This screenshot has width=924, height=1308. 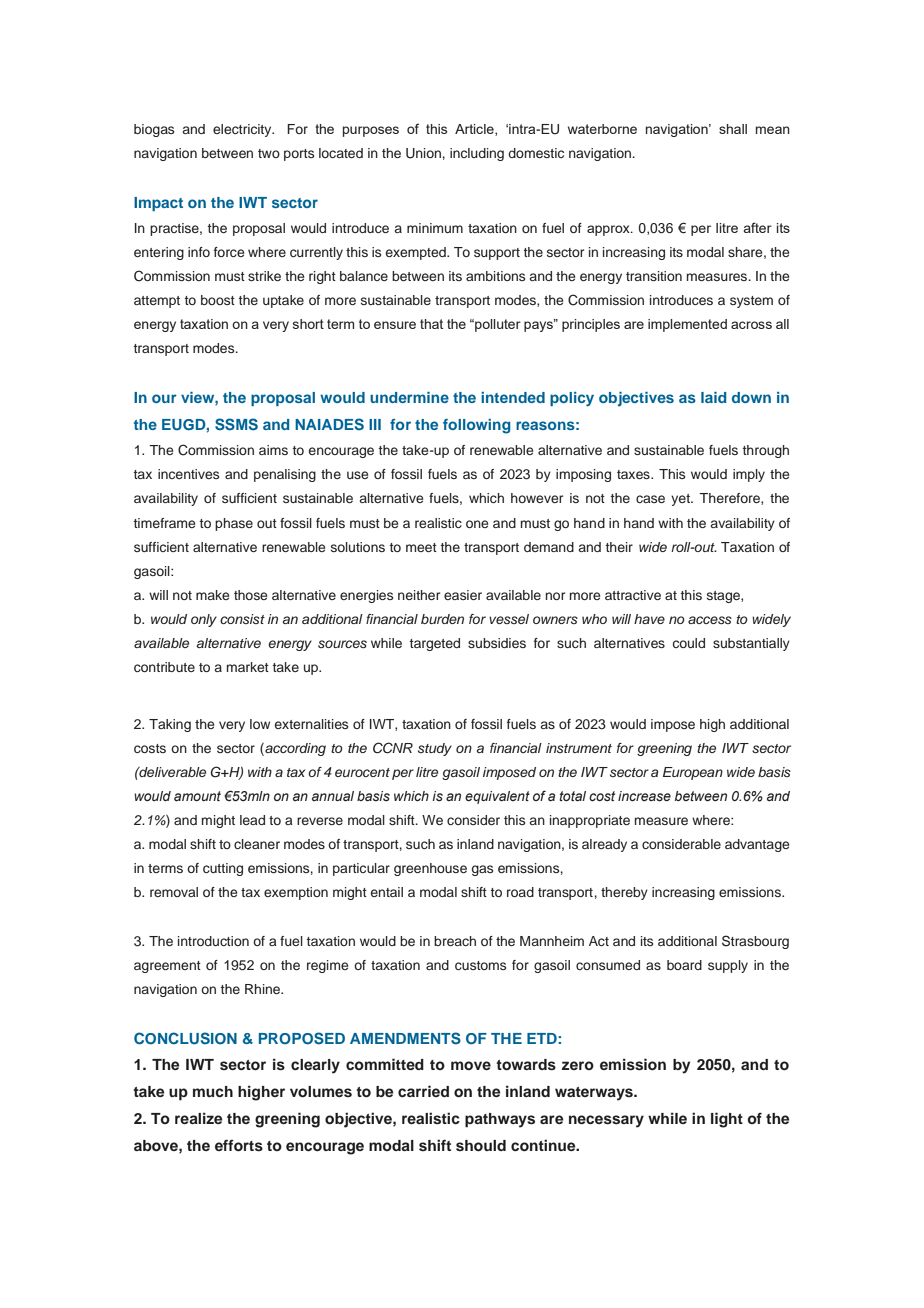 What do you see at coordinates (243, 130) in the screenshot?
I see `electricity` at bounding box center [243, 130].
